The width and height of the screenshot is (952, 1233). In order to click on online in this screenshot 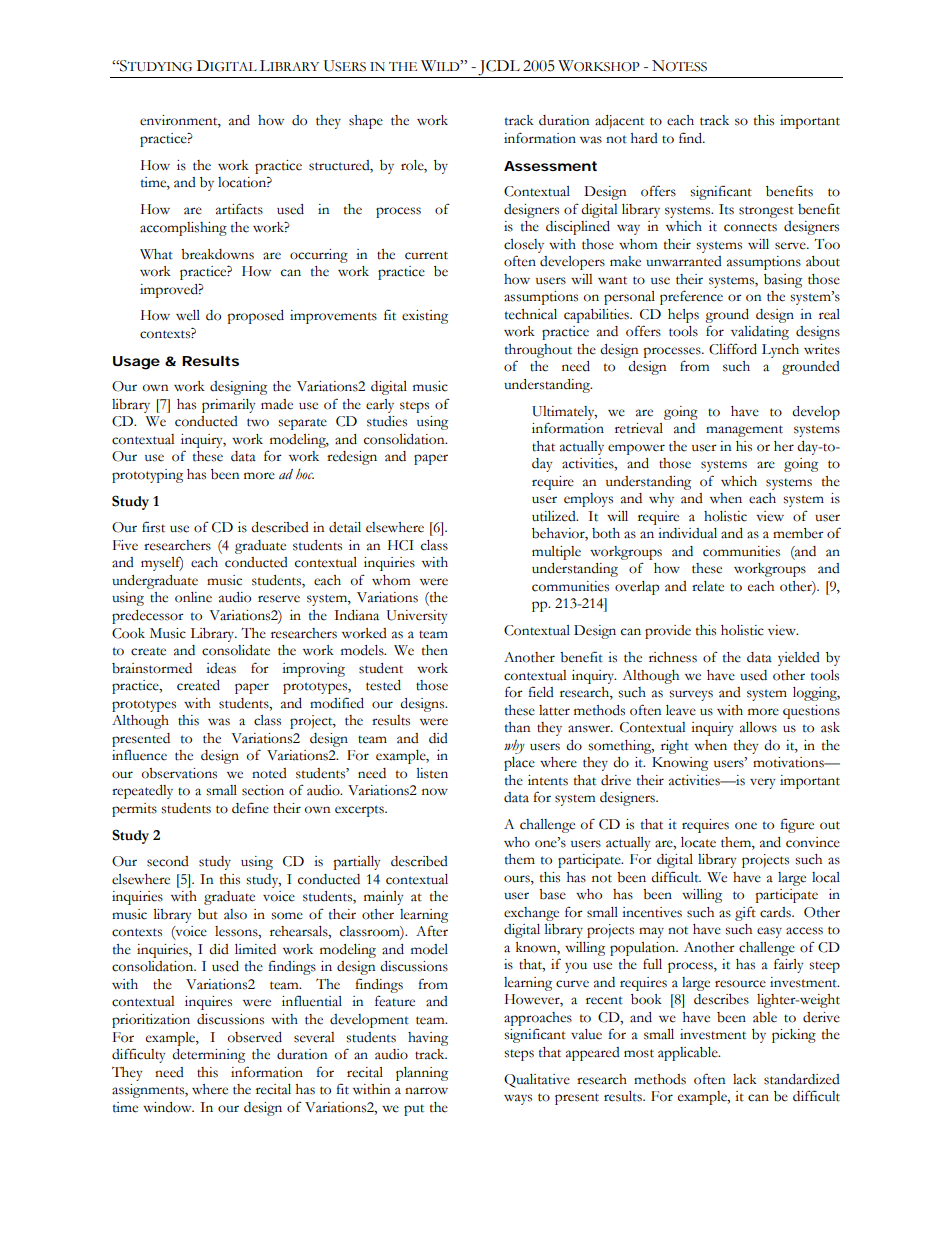, I will do `click(193, 597)`.
